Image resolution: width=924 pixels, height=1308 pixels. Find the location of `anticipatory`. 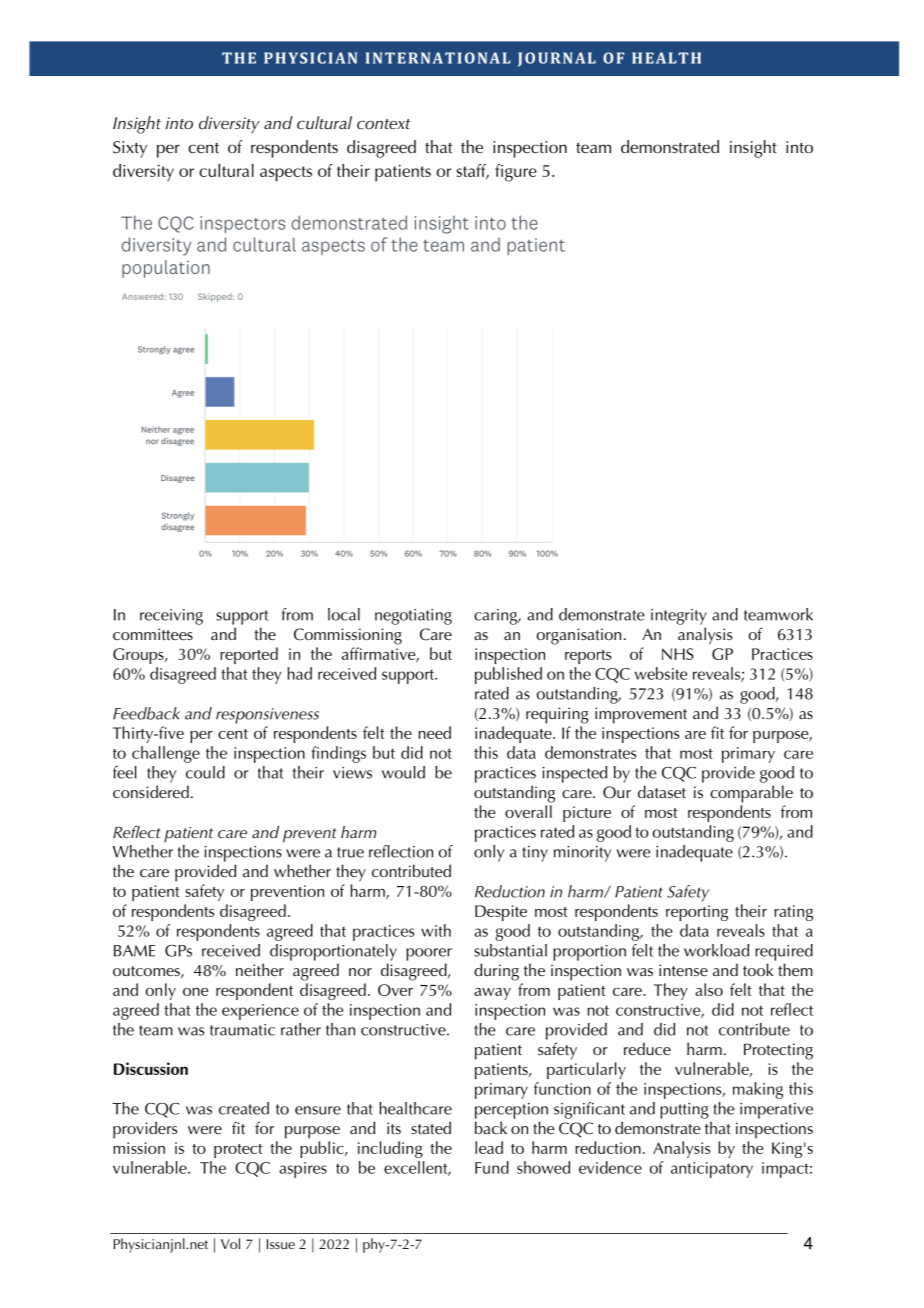

anticipatory is located at coordinates (712, 1170).
